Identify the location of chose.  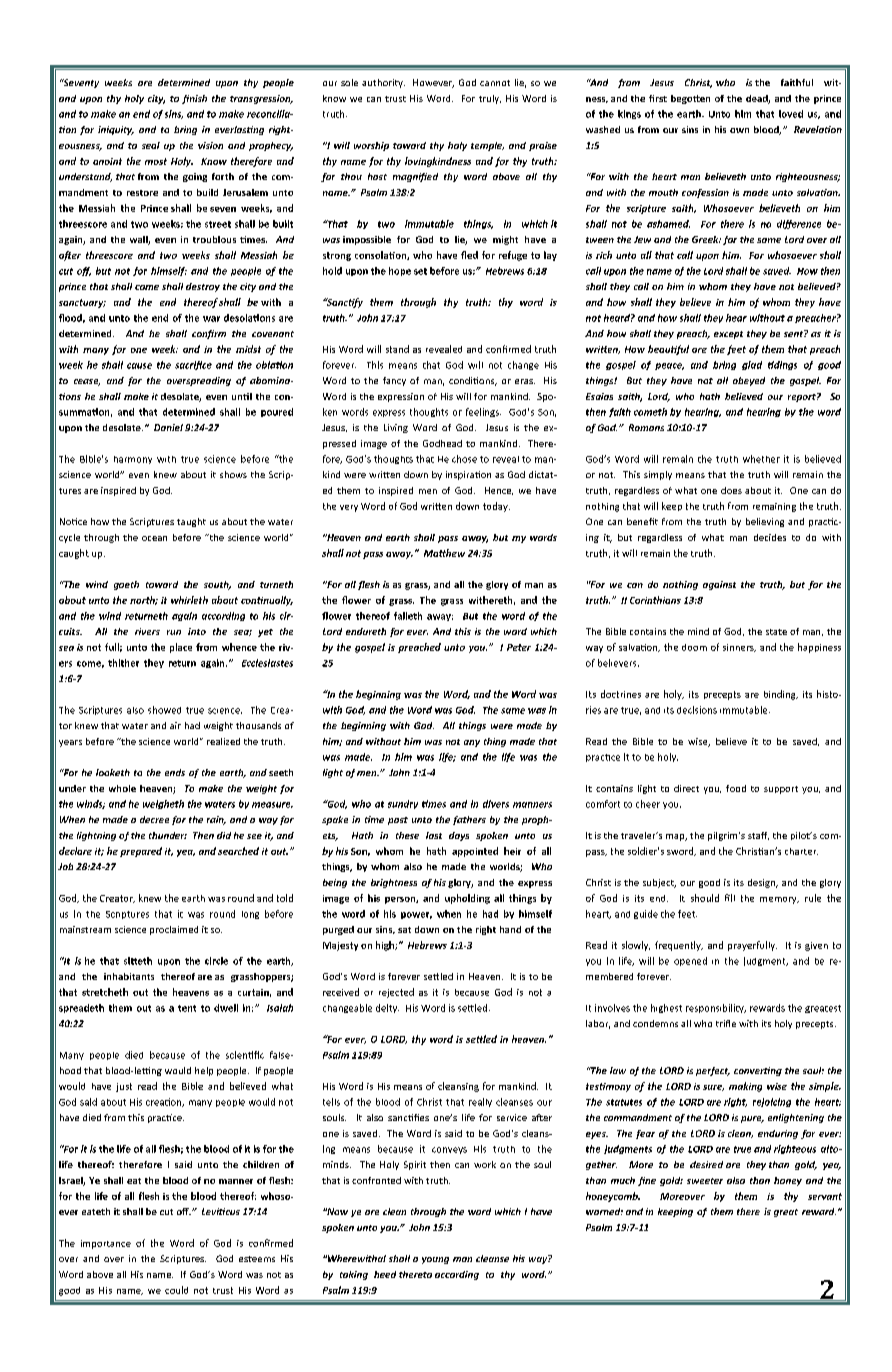
(464, 459).
